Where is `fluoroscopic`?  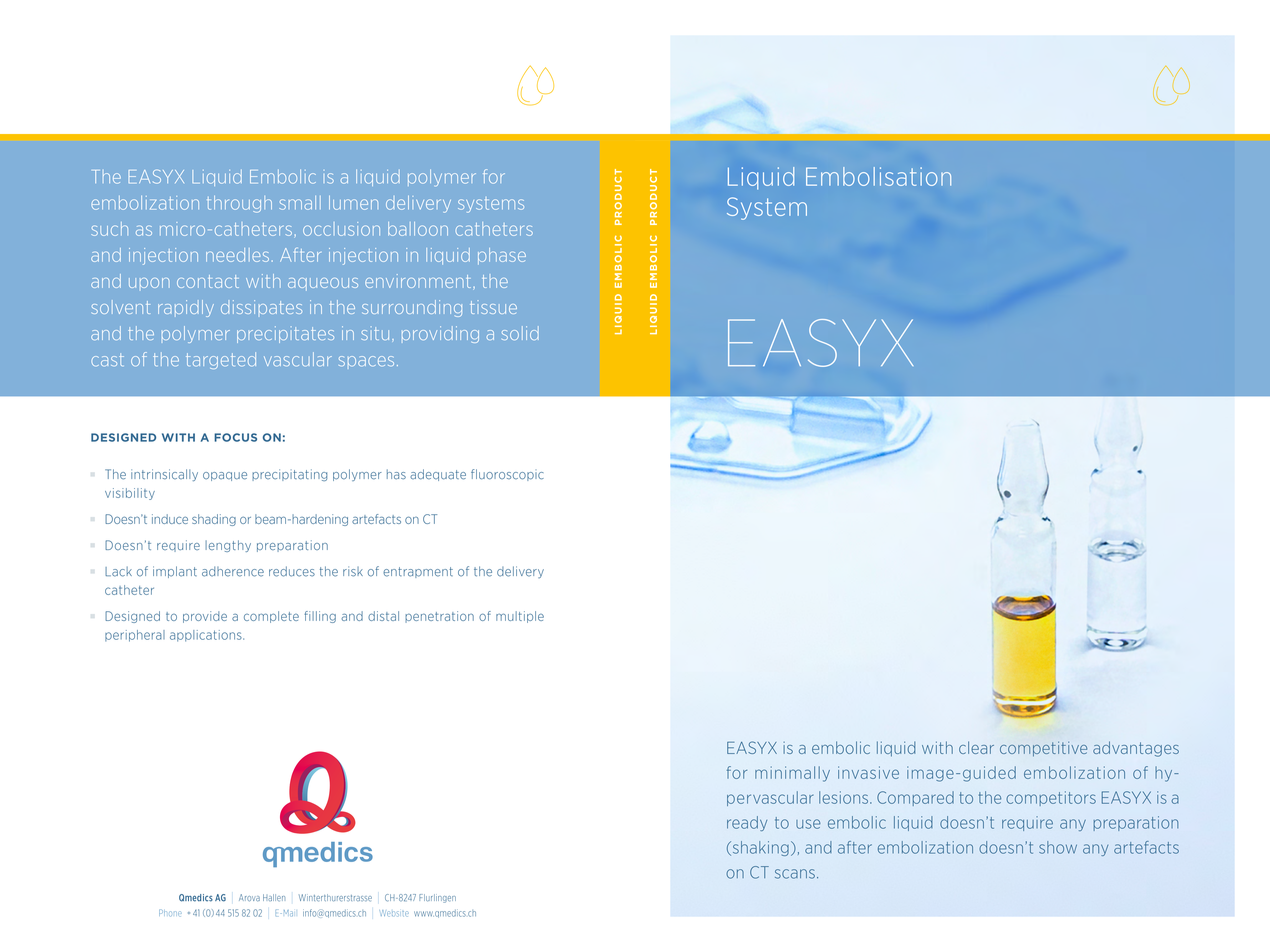 fluoroscopic is located at coordinates (507, 475).
